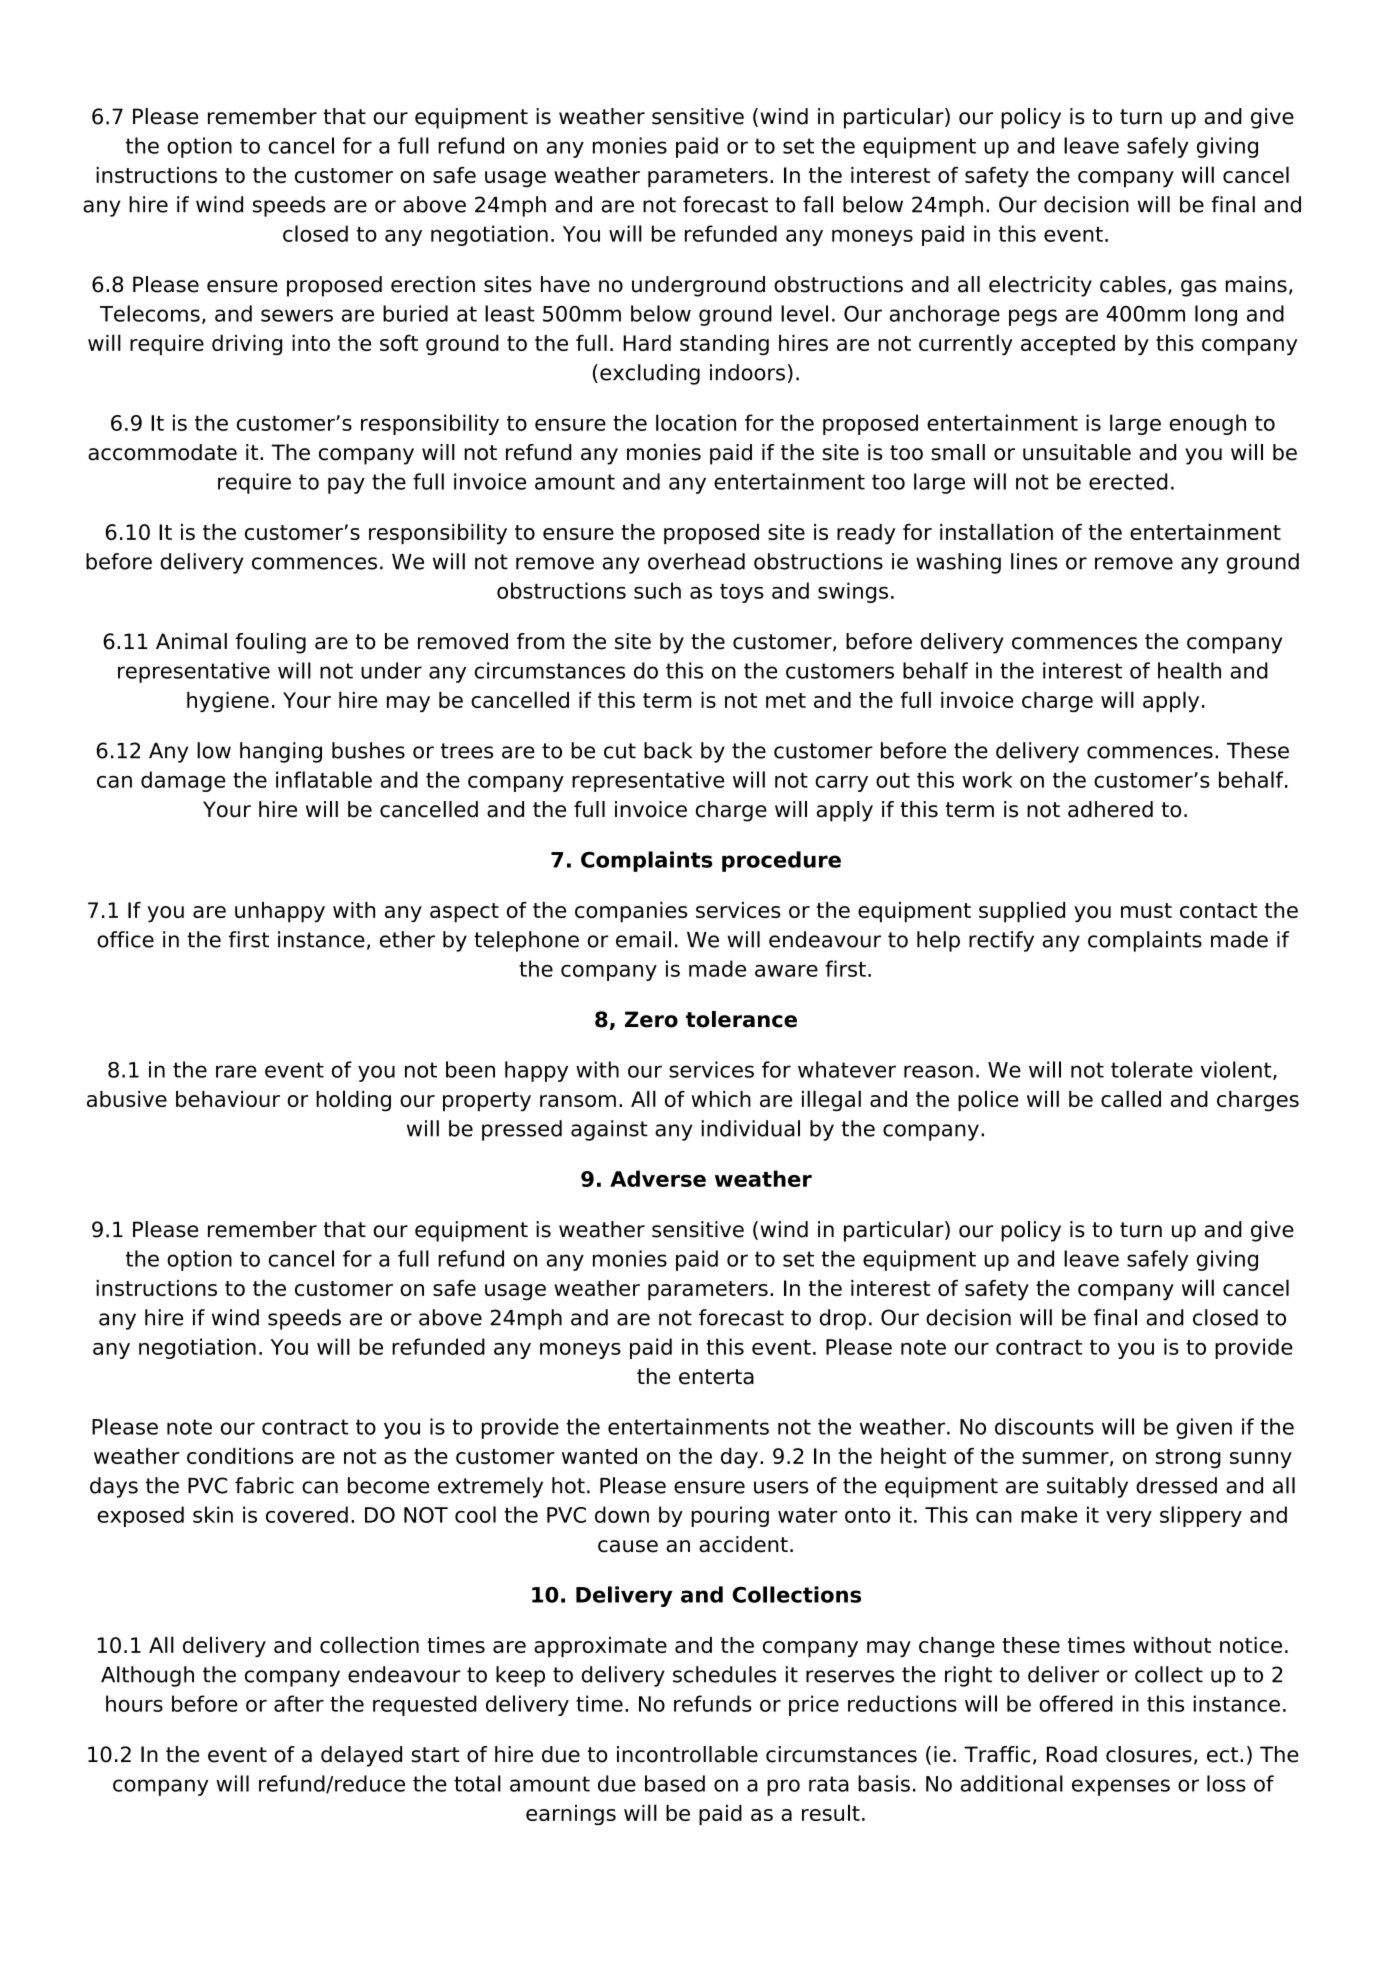  What do you see at coordinates (299, 1703) in the page?
I see `after` at bounding box center [299, 1703].
